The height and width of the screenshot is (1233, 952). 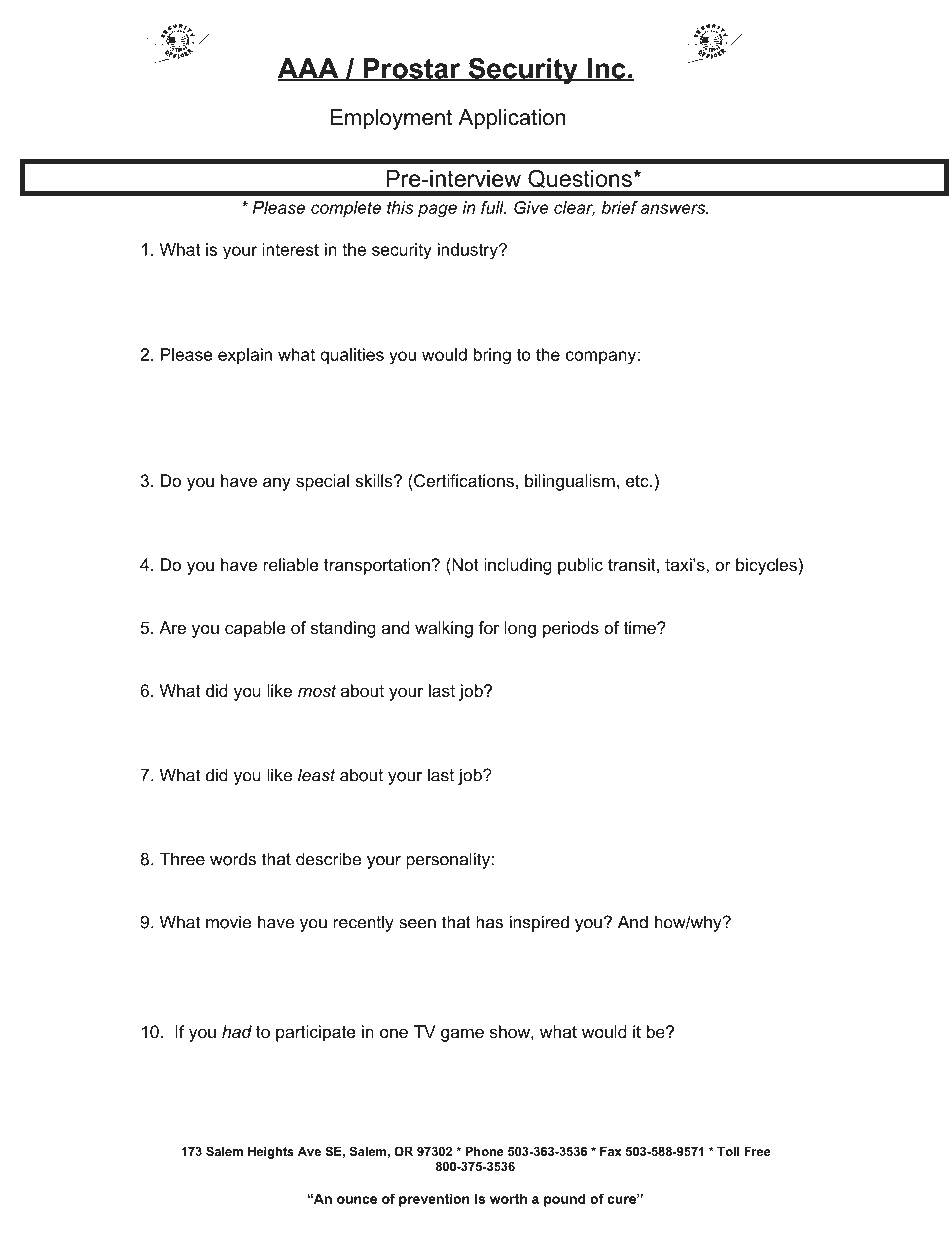 I want to click on special, so click(x=322, y=482).
